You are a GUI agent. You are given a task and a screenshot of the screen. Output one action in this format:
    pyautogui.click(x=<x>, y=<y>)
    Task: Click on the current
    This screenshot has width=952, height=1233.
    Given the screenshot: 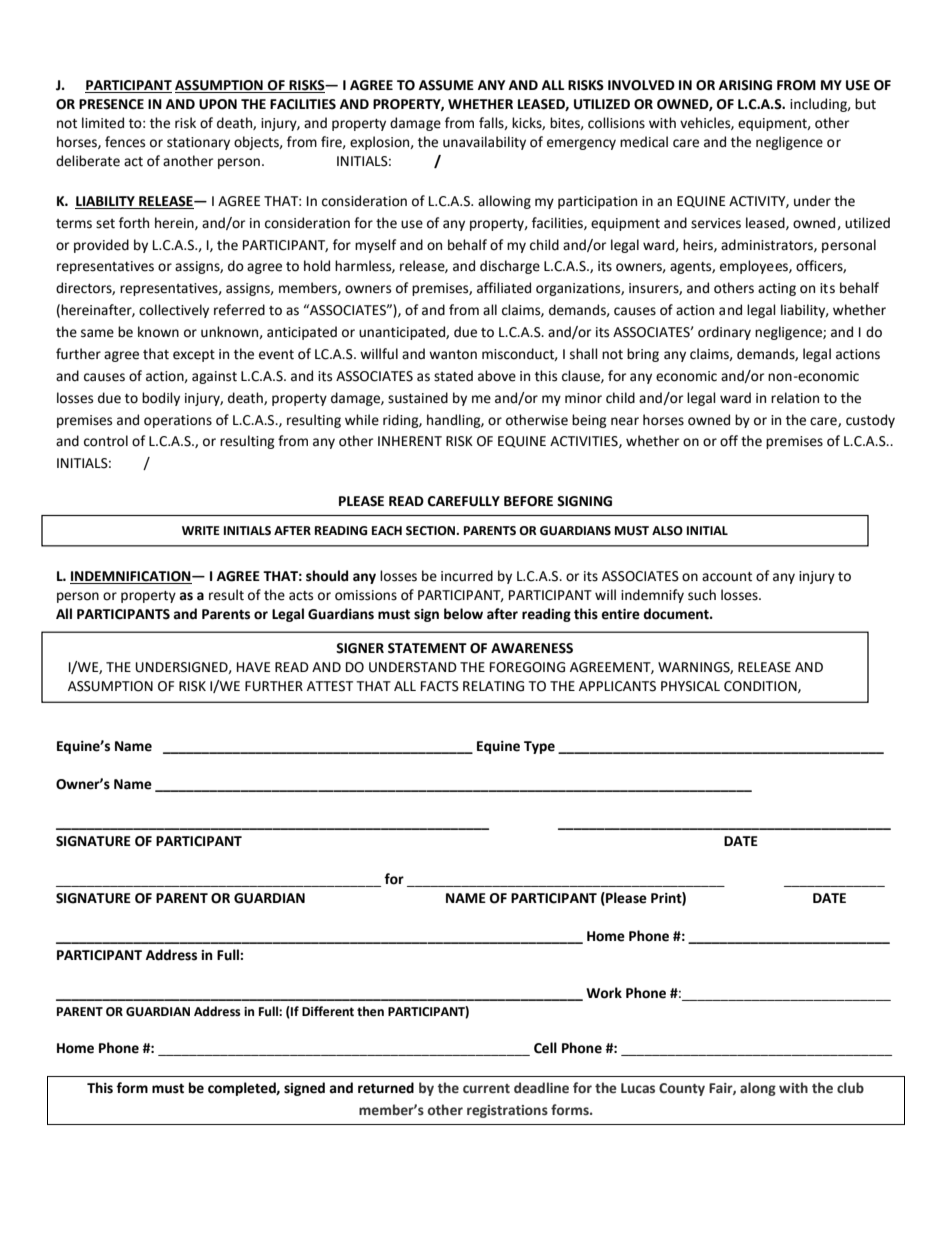 What is the action you would take?
    pyautogui.click(x=486, y=1089)
